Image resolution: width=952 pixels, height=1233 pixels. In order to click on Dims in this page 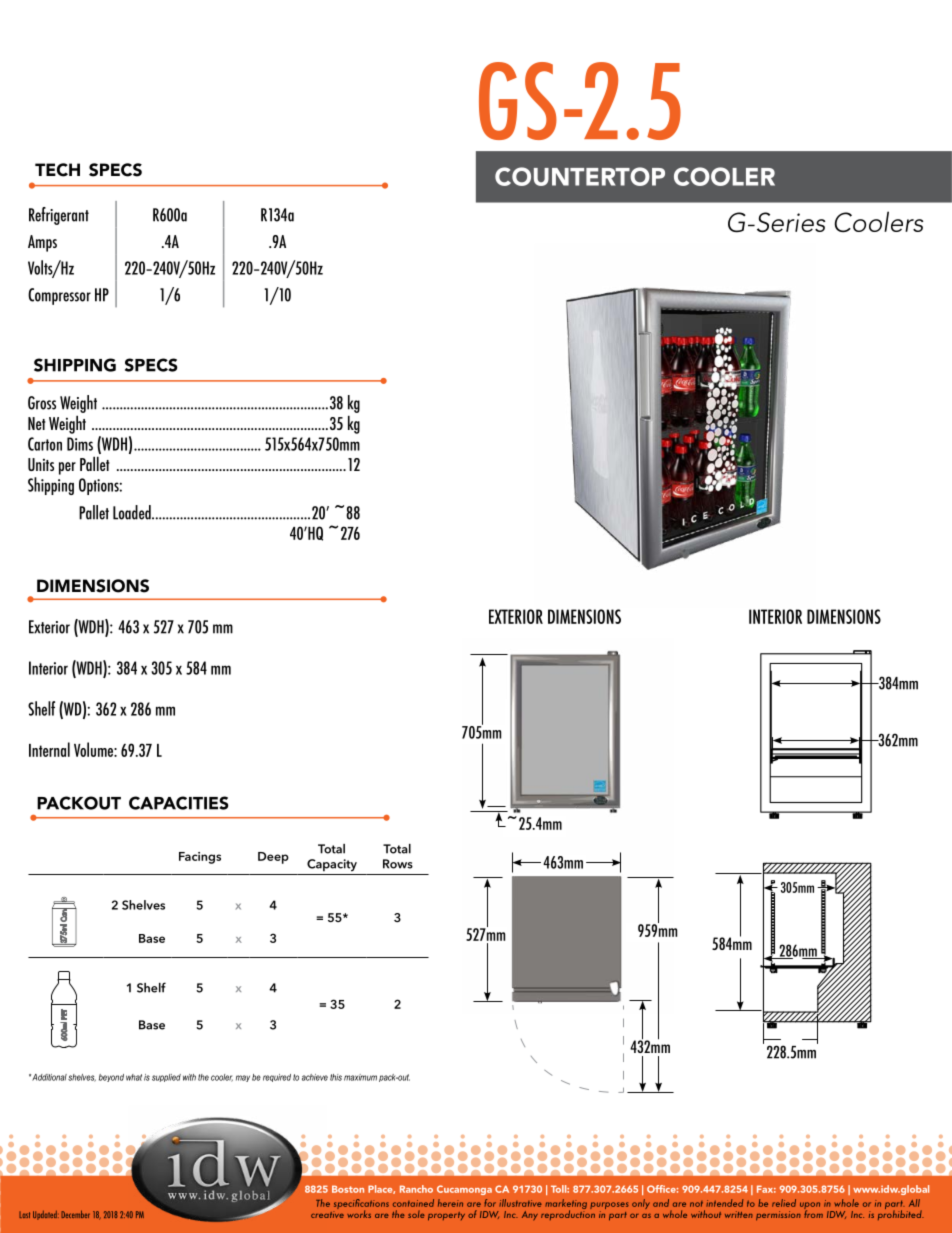, I will do `click(80, 444)`.
